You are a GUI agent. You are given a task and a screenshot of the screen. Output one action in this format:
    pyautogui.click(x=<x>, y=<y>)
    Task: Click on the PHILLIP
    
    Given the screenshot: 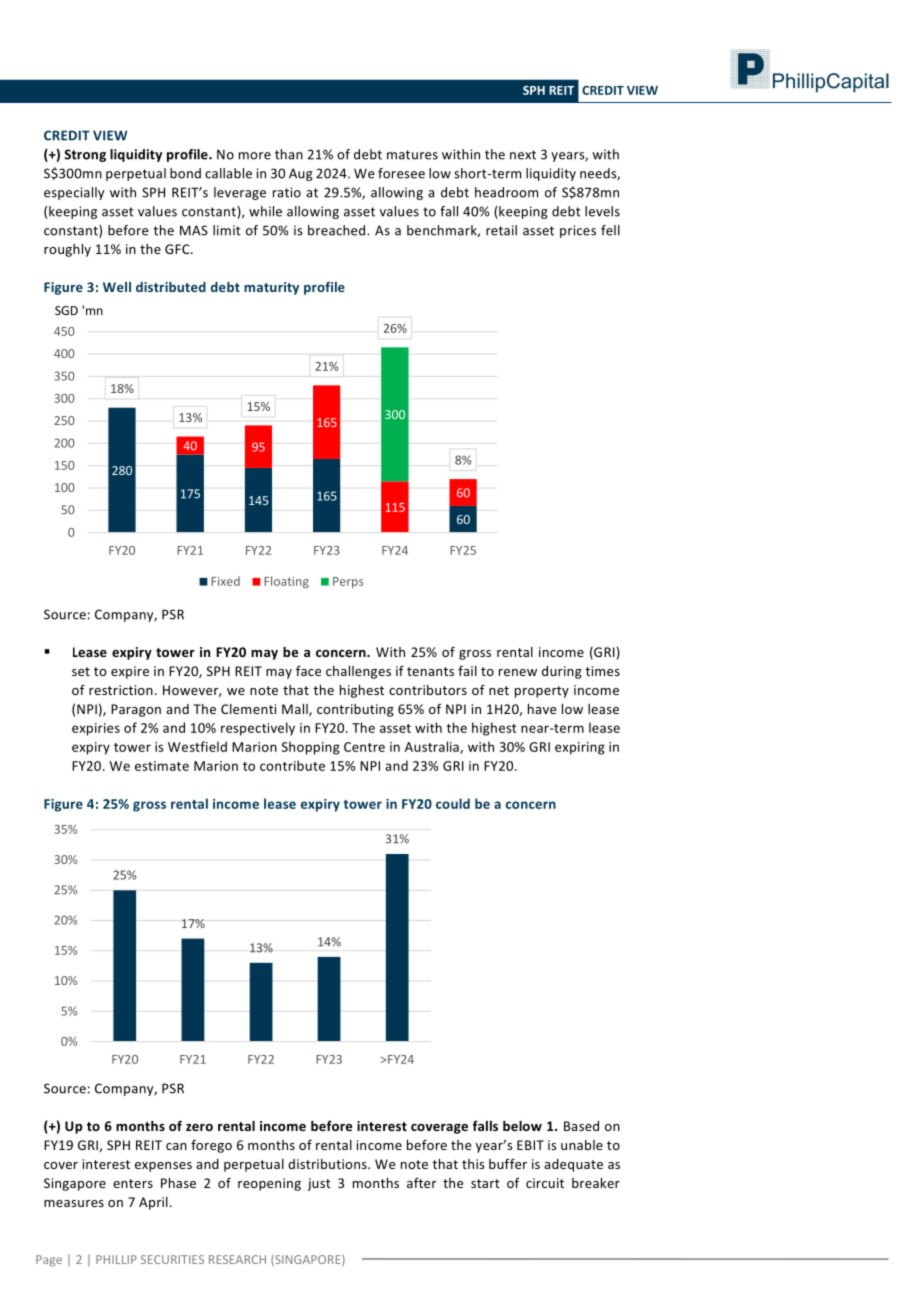 What is the action you would take?
    pyautogui.click(x=116, y=1259)
